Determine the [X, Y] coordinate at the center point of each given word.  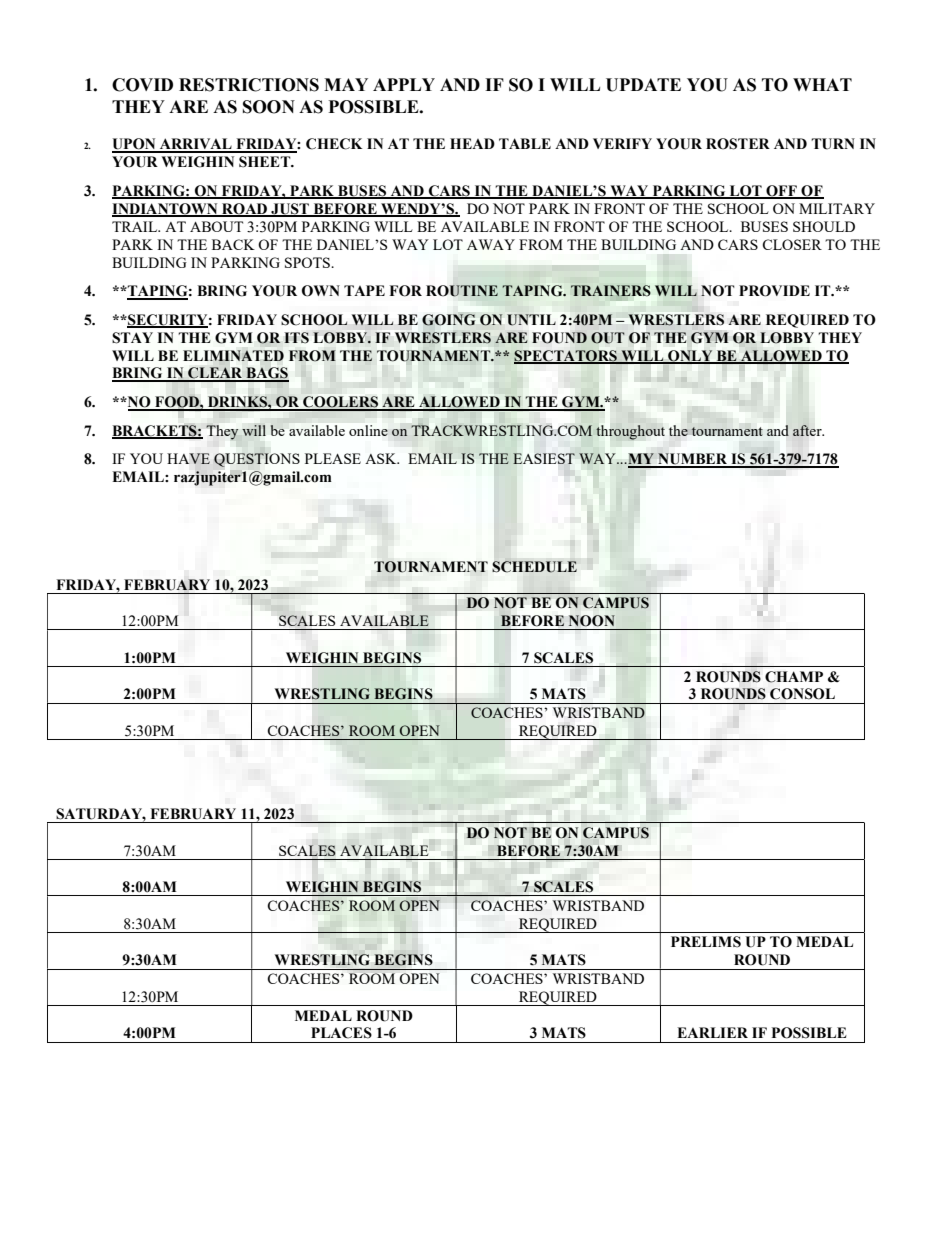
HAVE [188, 458]
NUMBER [693, 460]
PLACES [341, 1033]
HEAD [472, 143]
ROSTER [738, 144]
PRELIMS [706, 942]
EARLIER [712, 1032]
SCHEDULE [534, 567]
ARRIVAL [196, 145]
